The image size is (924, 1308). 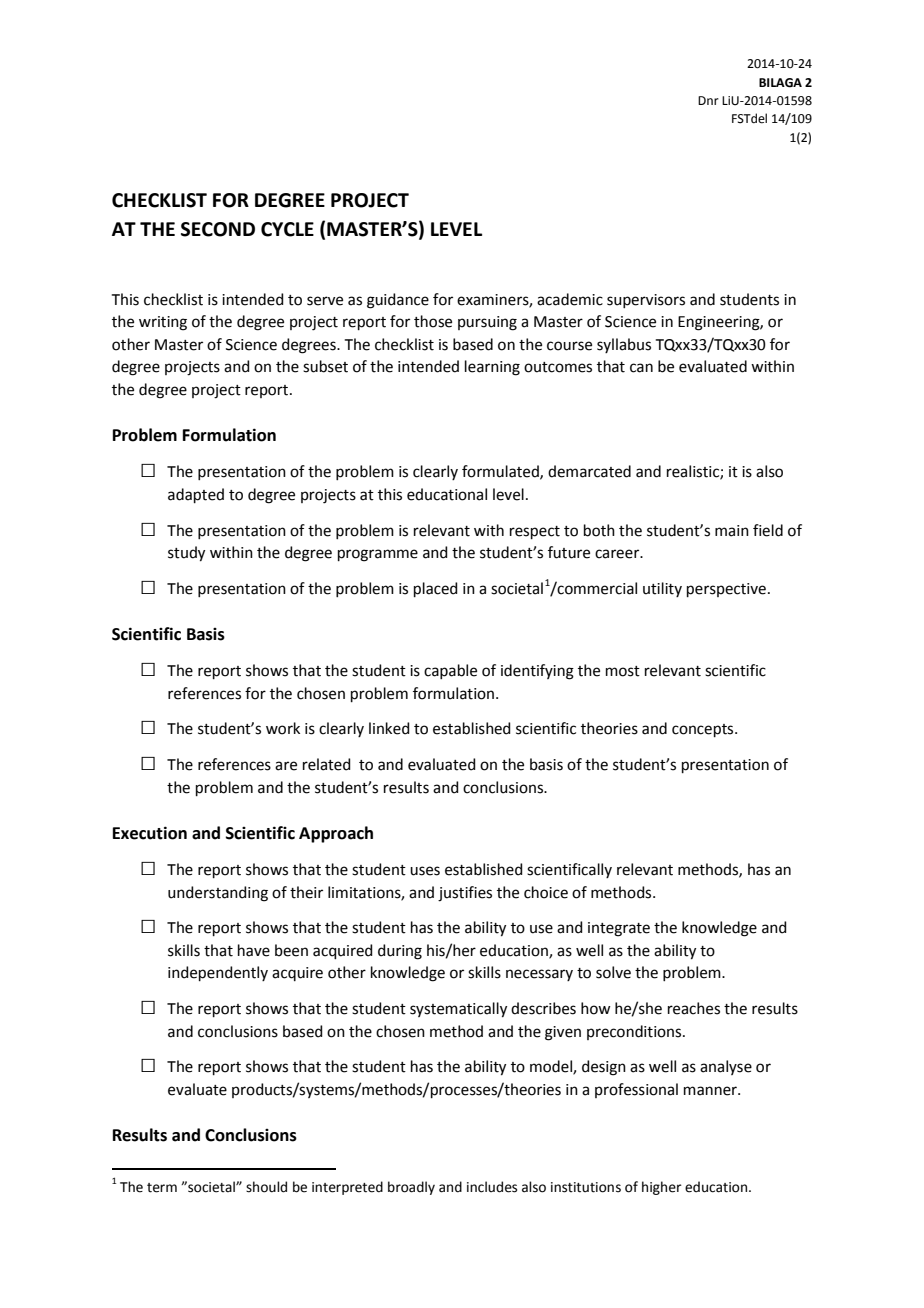 What do you see at coordinates (732, 531) in the document?
I see `main` at bounding box center [732, 531].
